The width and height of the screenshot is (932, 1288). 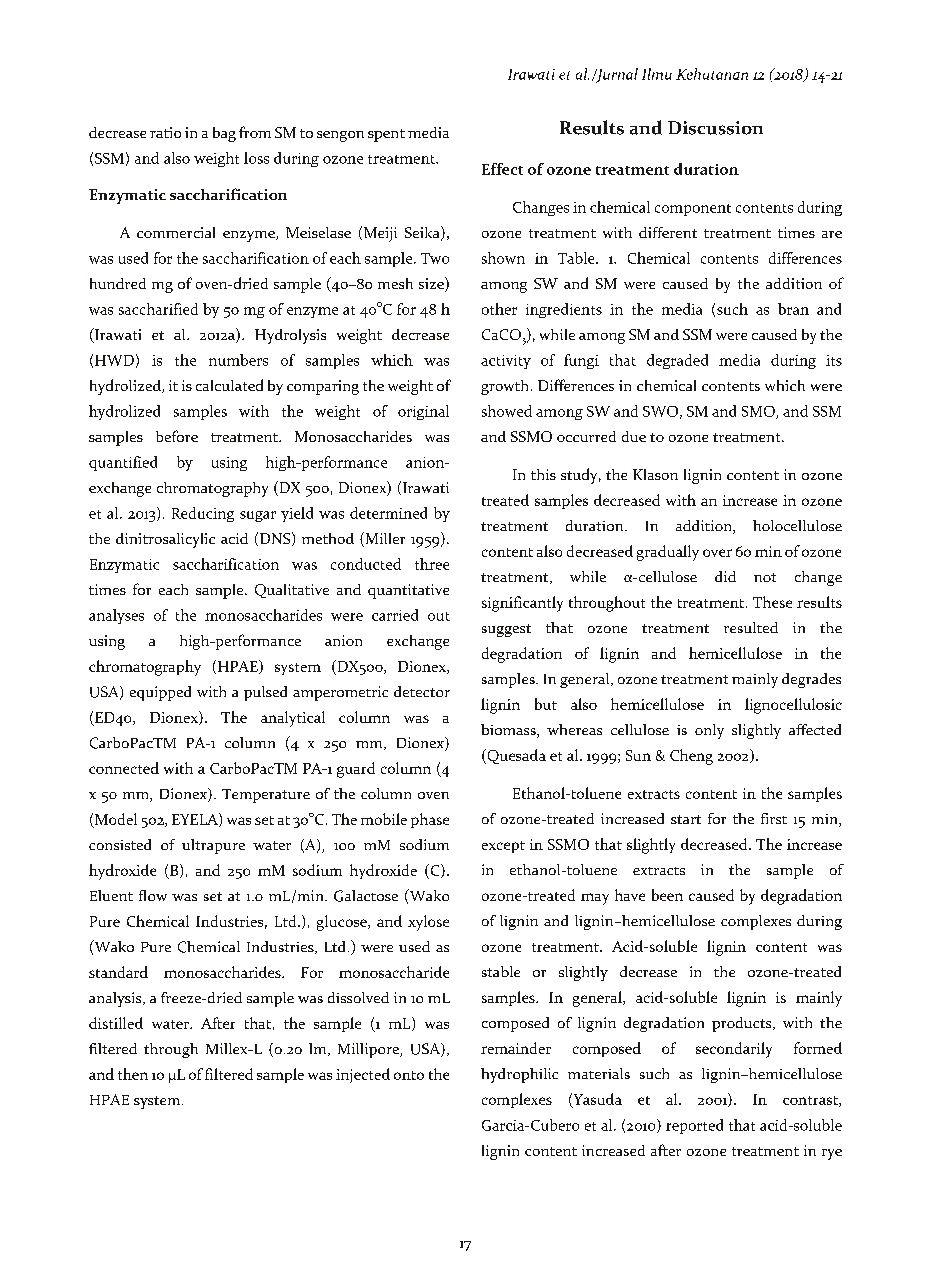 I want to click on equipped, so click(x=160, y=693).
